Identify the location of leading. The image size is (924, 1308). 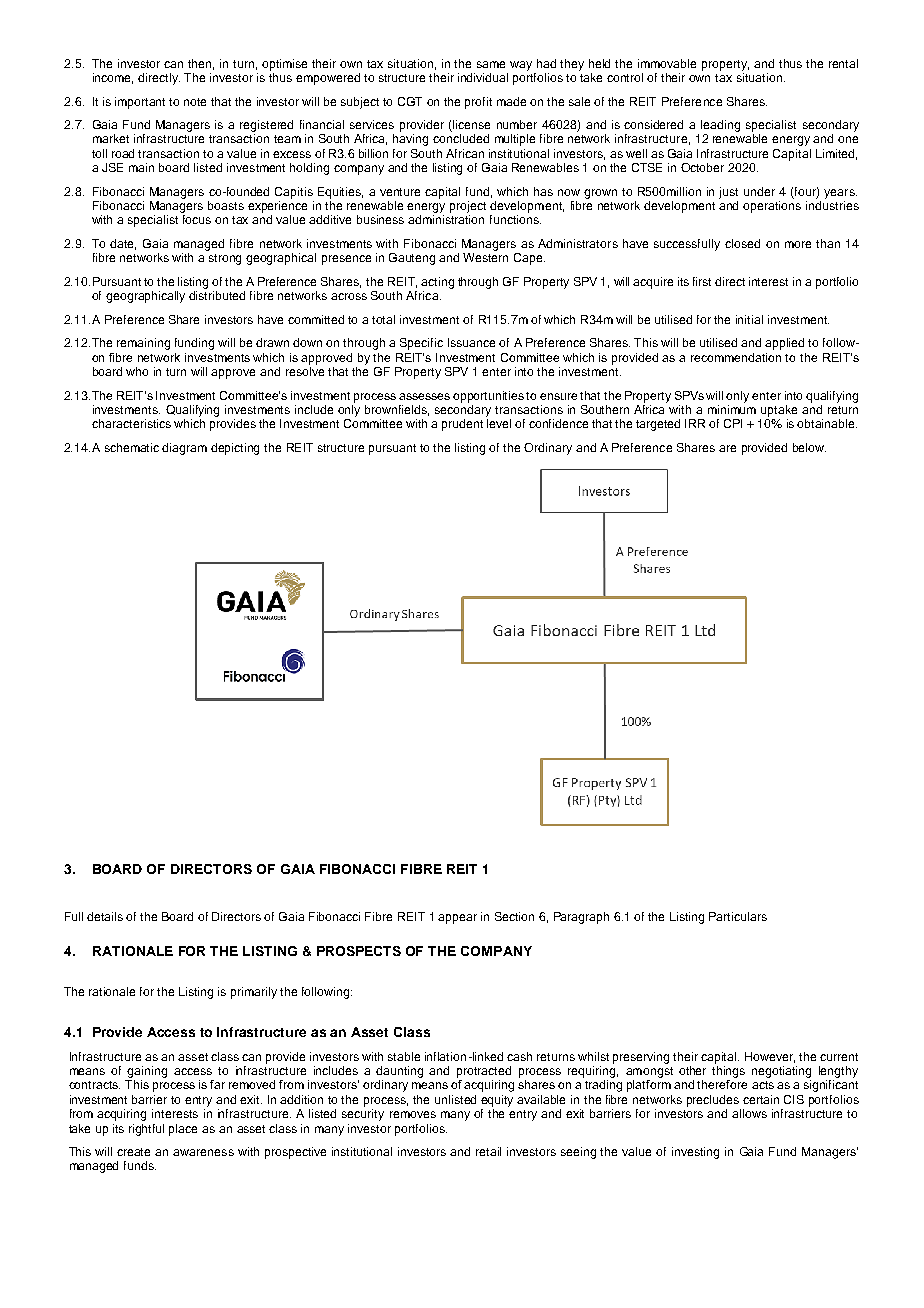
(720, 126).
